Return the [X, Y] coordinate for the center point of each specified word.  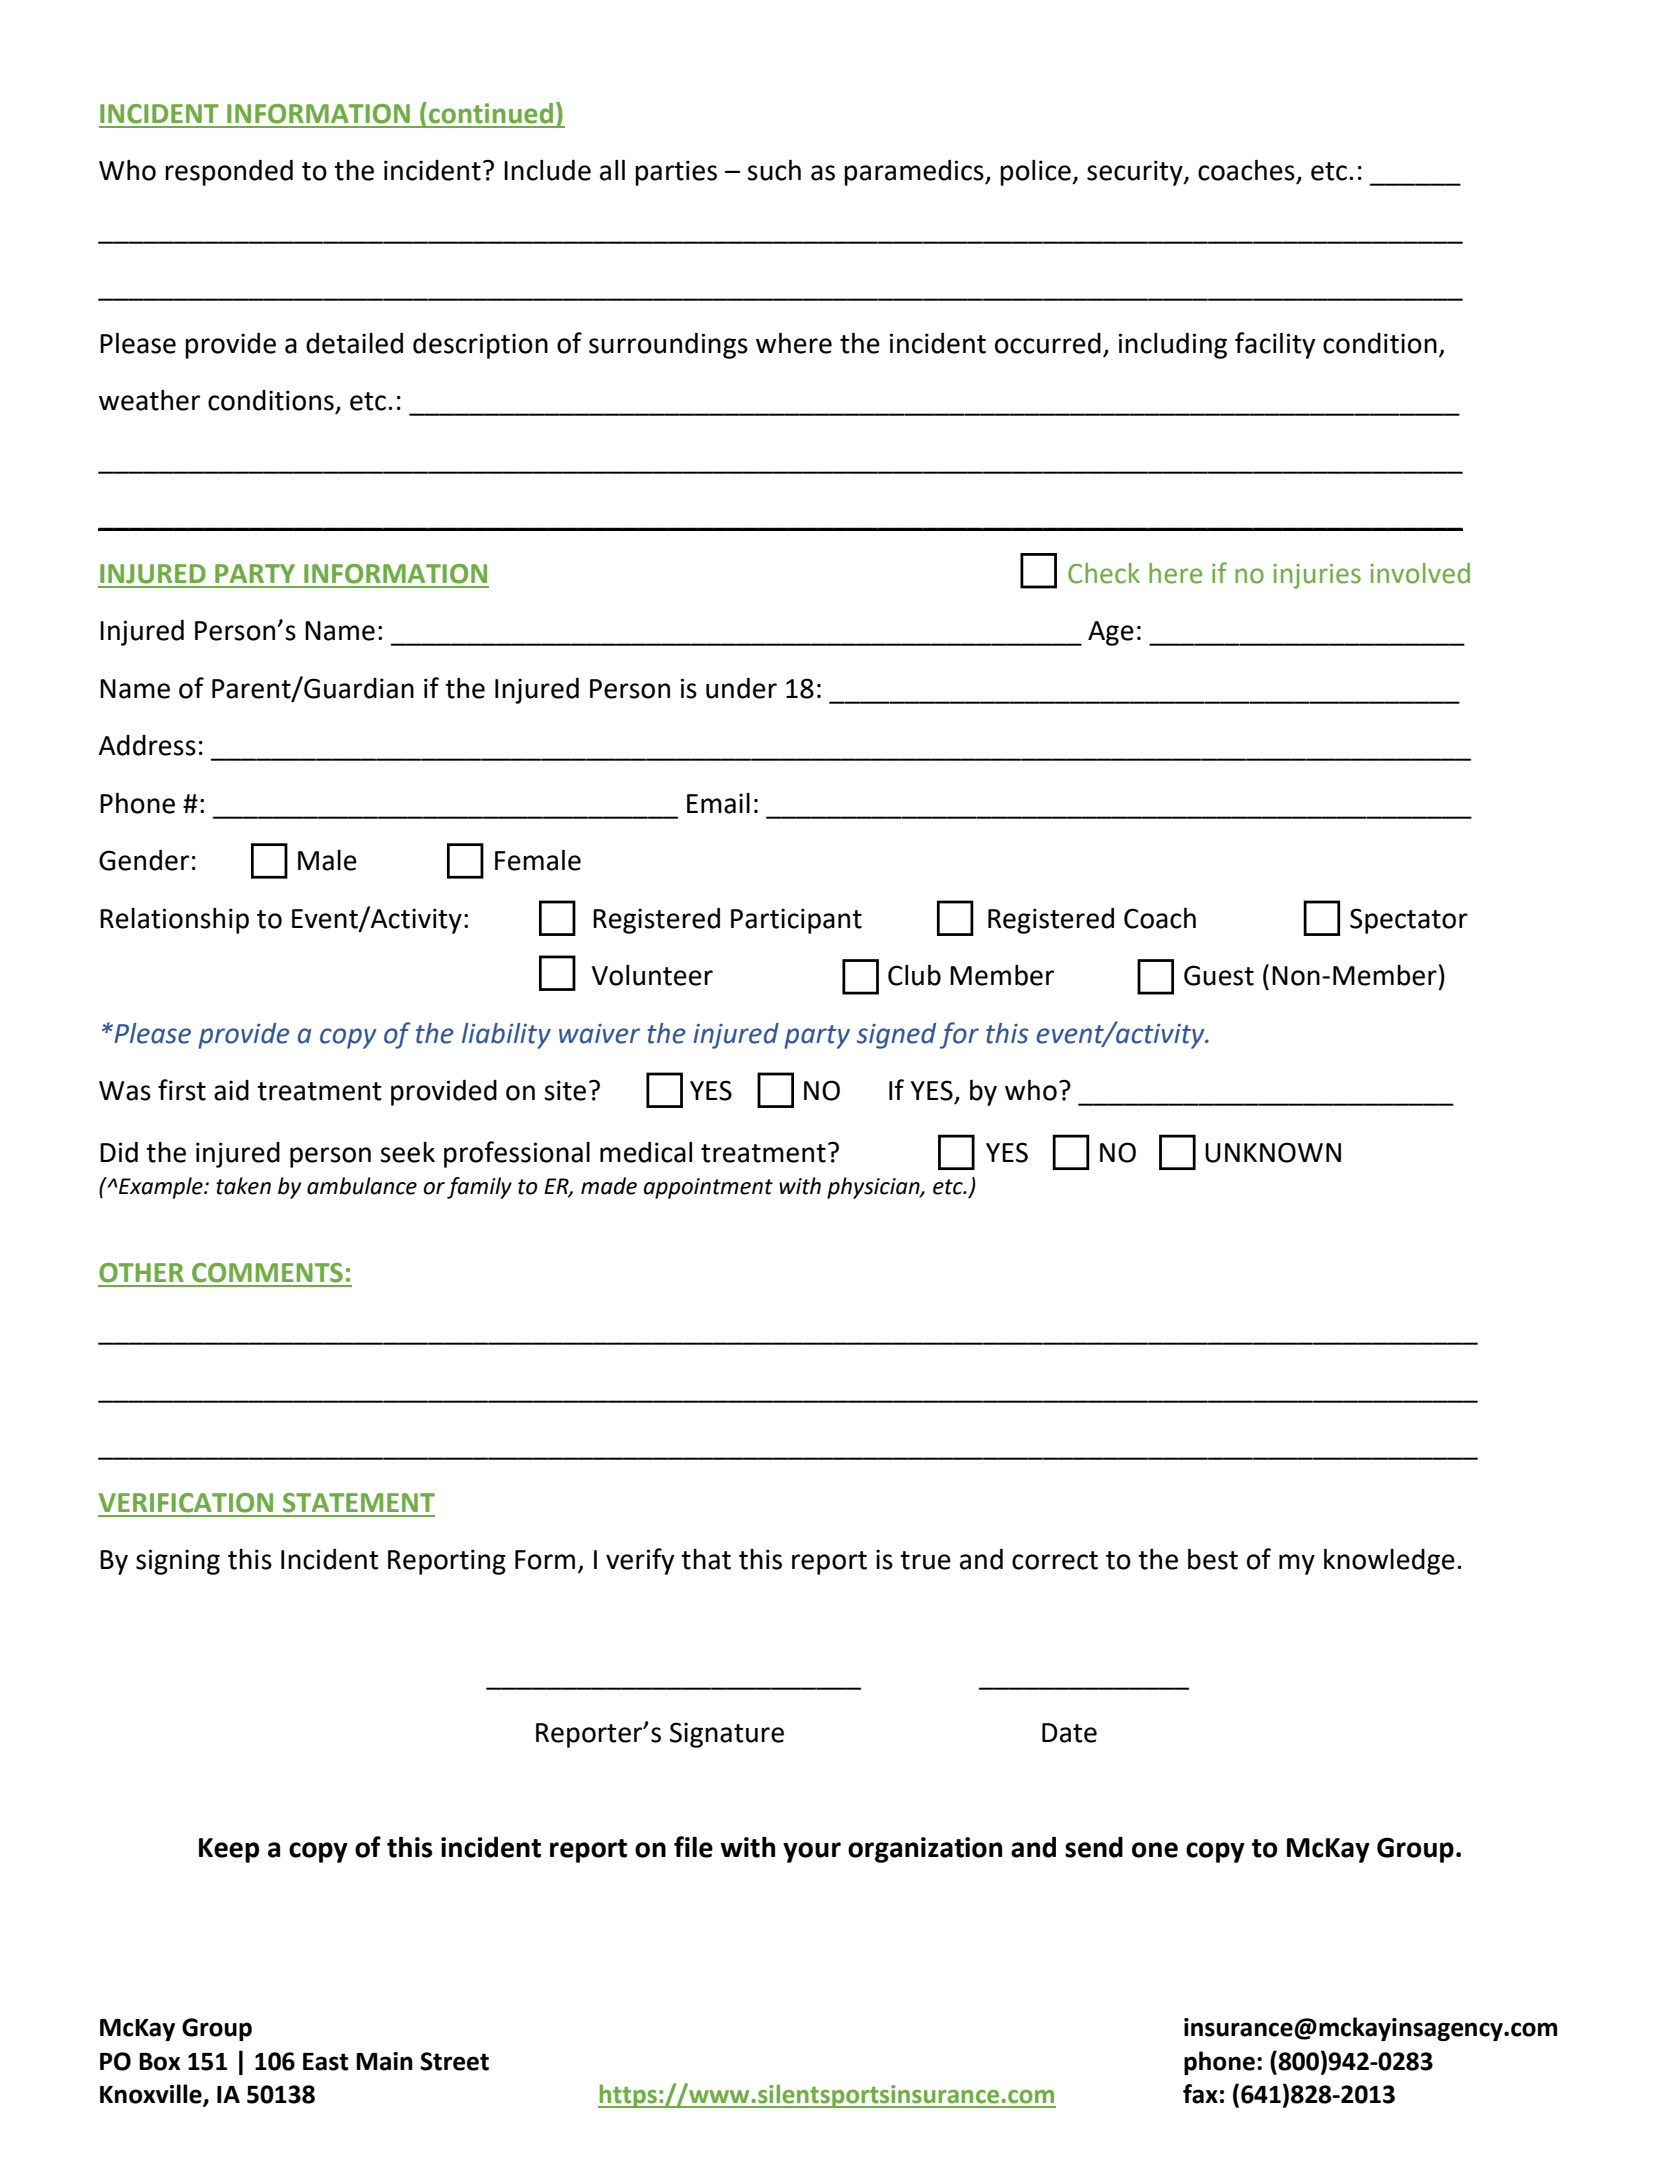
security [1136, 173]
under [741, 688]
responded [229, 173]
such [774, 170]
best [1213, 1559]
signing [178, 1562]
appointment [708, 1188]
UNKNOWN [1273, 1152]
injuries [1317, 576]
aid [231, 1090]
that [706, 1559]
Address [147, 745]
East [326, 2062]
